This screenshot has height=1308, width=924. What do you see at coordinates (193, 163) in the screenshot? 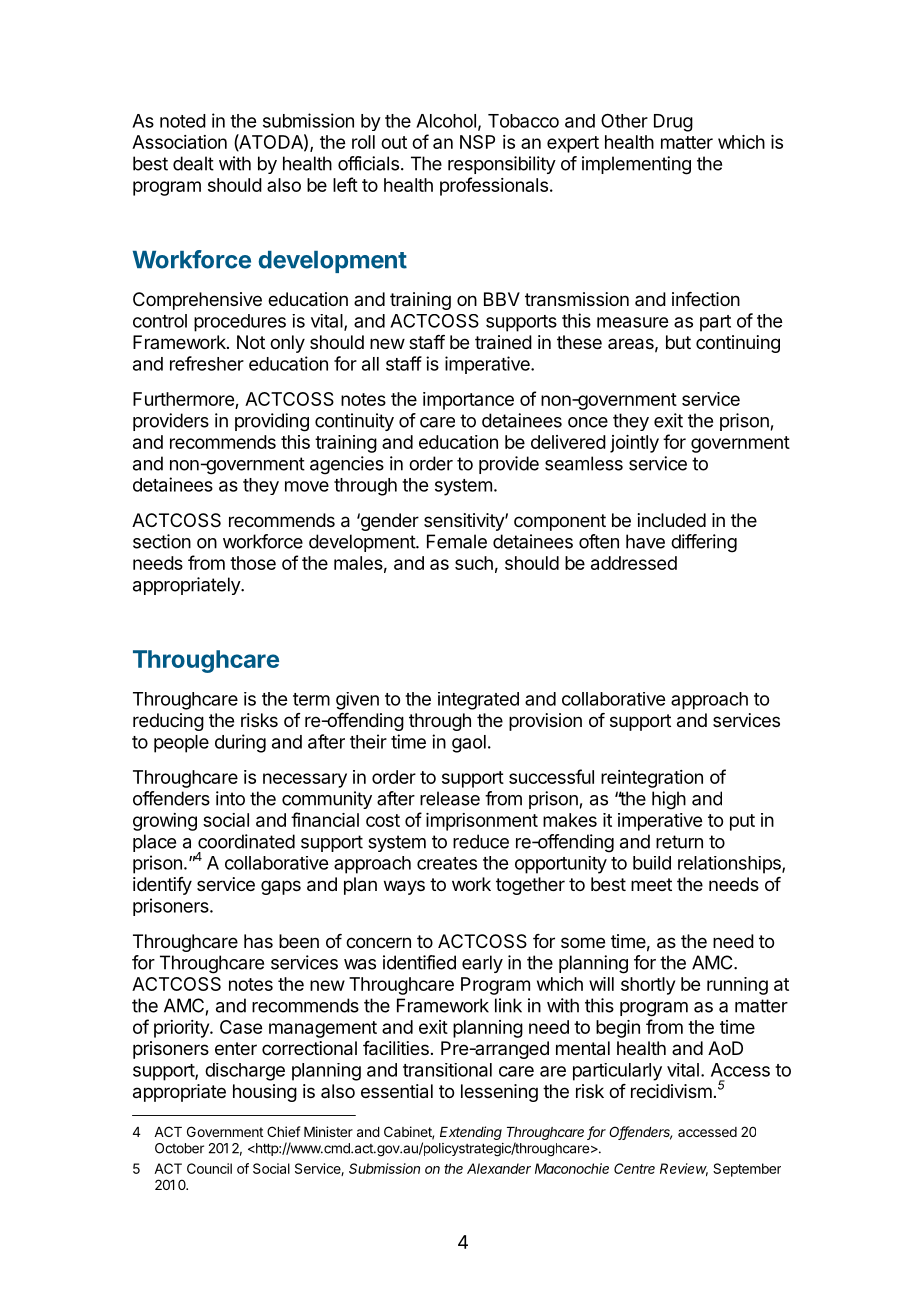
I see `dealt` at bounding box center [193, 163].
